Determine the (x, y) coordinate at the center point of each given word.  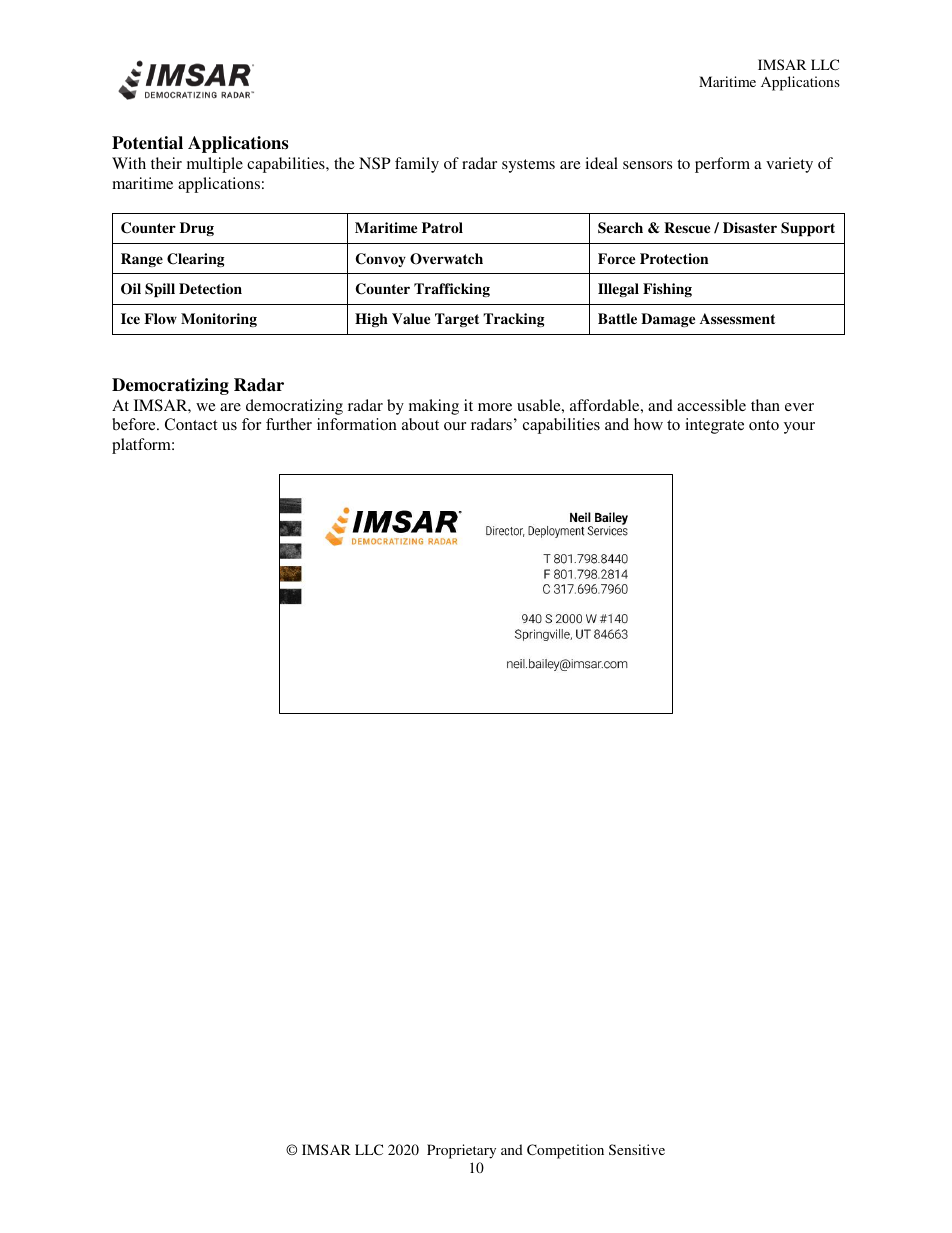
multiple (215, 165)
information (357, 424)
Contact (191, 424)
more (495, 407)
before (135, 424)
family (417, 165)
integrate (714, 426)
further (289, 424)
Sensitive (637, 1149)
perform (722, 165)
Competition (565, 1151)
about (420, 424)
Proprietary (461, 1151)
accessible (711, 405)
